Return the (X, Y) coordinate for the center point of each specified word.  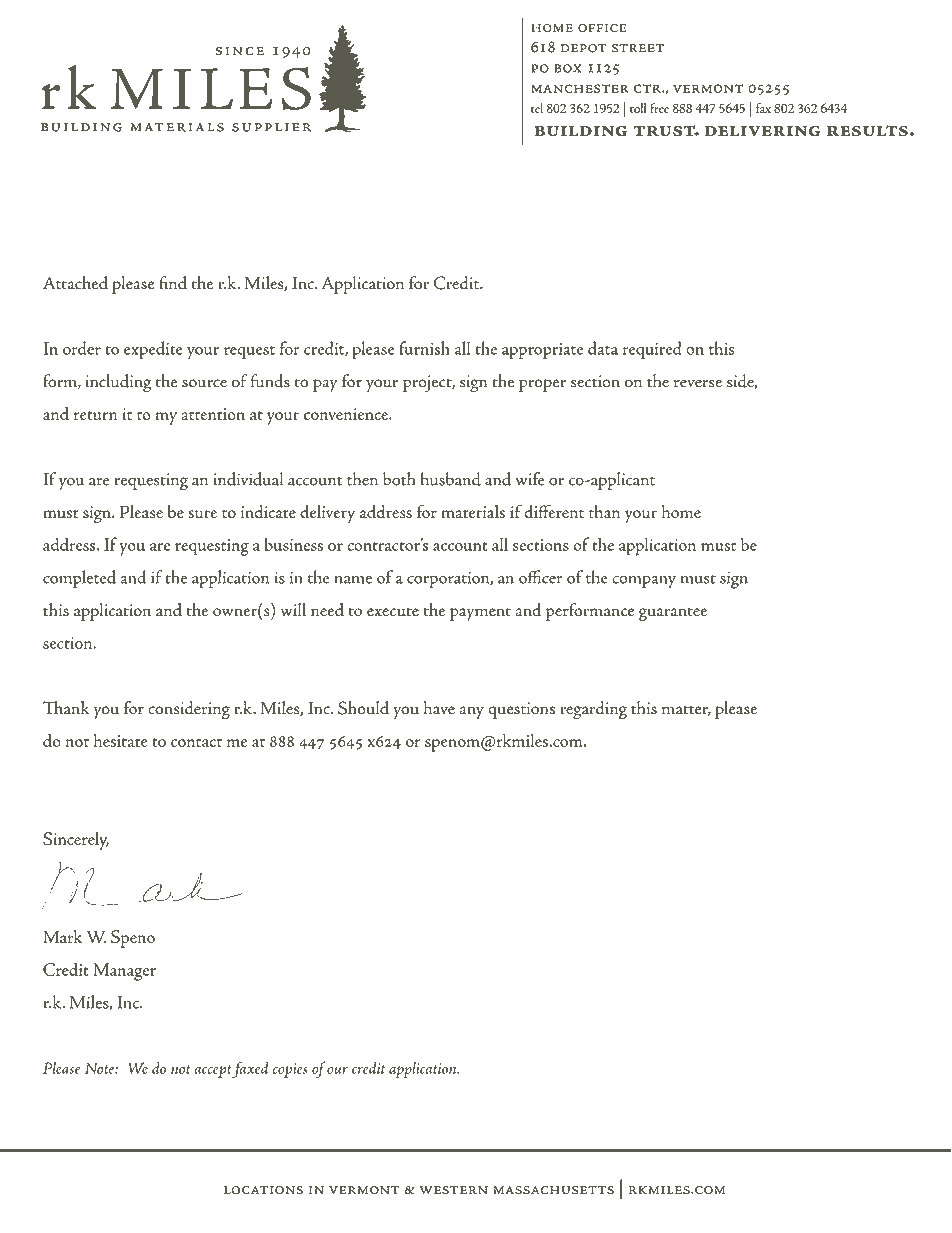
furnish (424, 348)
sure (202, 514)
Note (100, 1068)
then (362, 479)
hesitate (121, 740)
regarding (593, 710)
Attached (75, 283)
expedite (153, 350)
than (604, 511)
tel (537, 108)
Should (363, 708)
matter (686, 710)
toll (638, 108)
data (603, 348)
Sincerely (76, 841)
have (439, 708)
